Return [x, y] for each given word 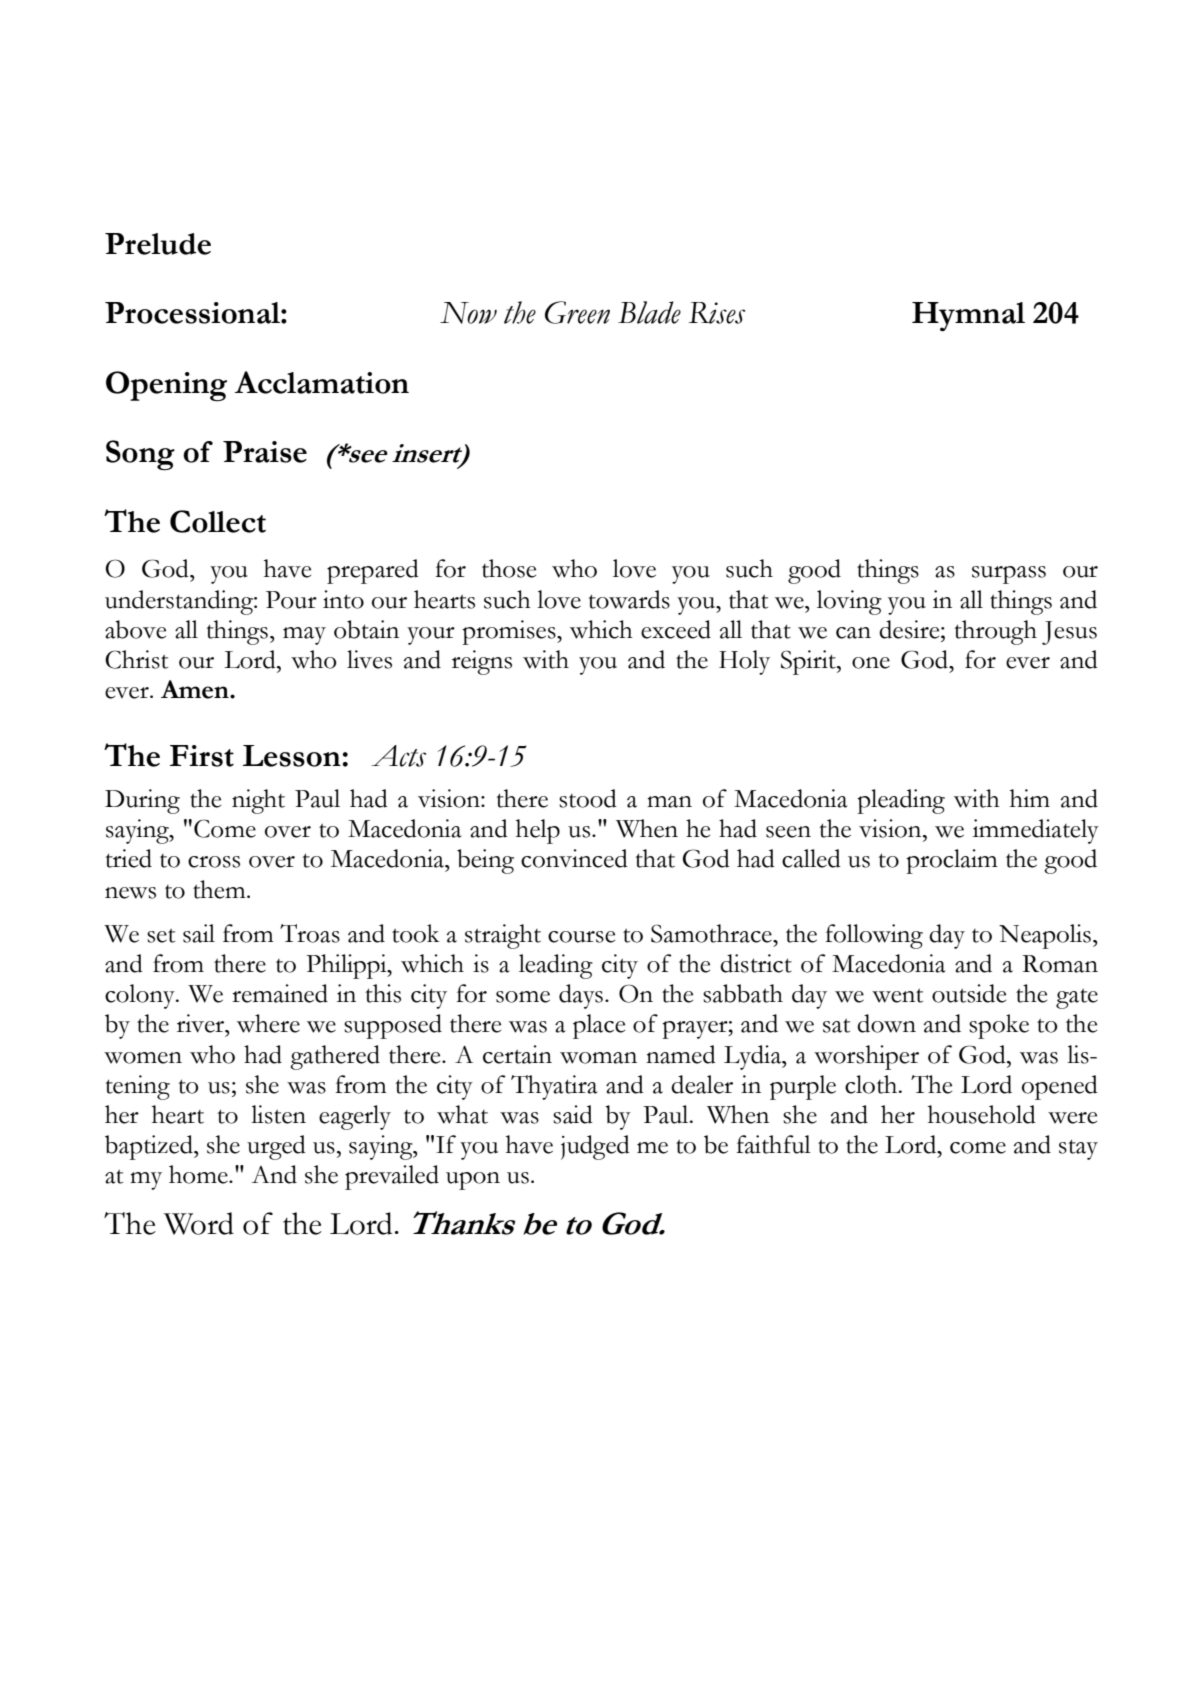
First [202, 756]
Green [577, 312]
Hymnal [968, 316]
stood [588, 798]
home [199, 1174]
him [1030, 798]
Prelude [158, 244]
